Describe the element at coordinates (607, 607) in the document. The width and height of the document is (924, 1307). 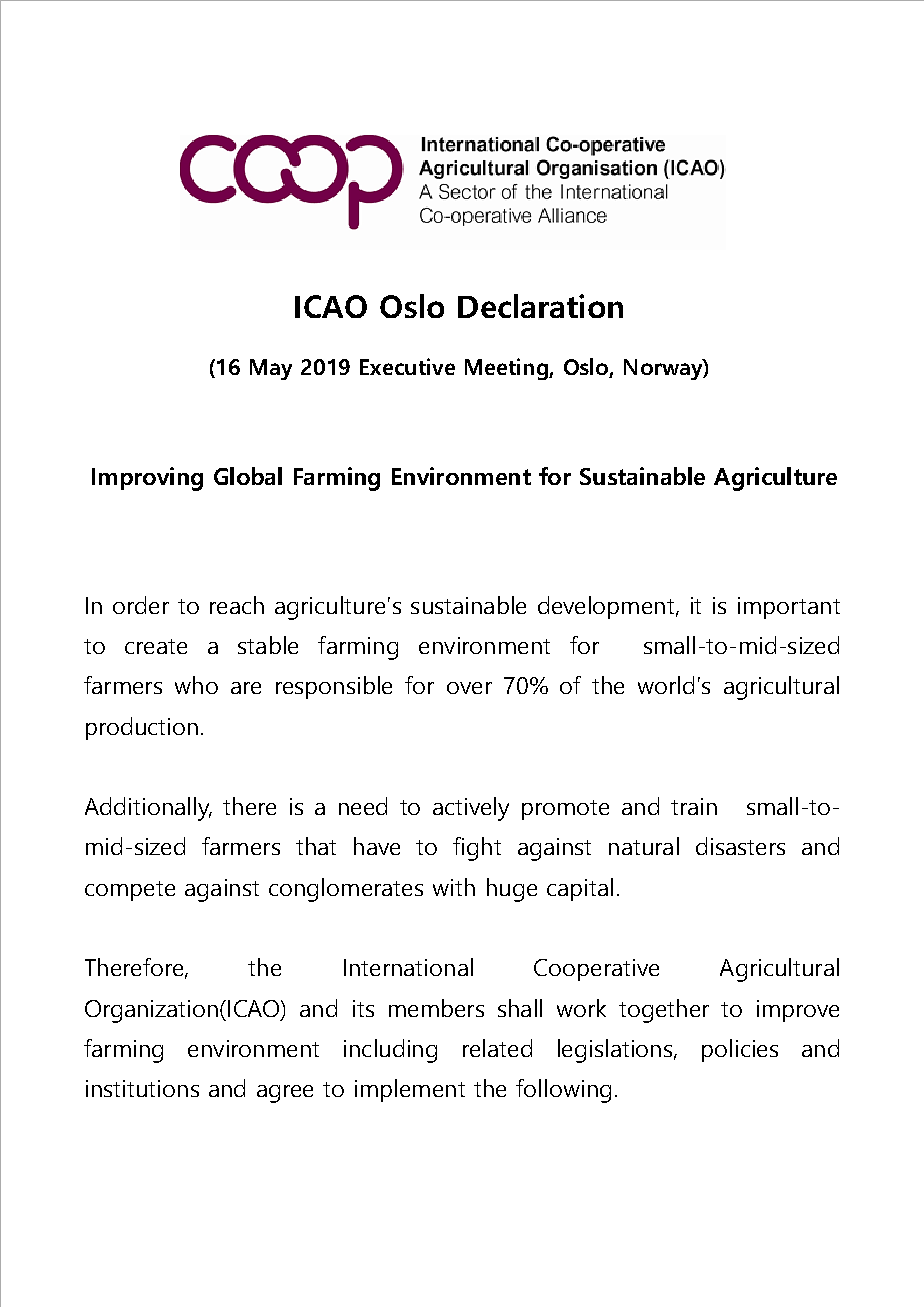
I see `development` at that location.
